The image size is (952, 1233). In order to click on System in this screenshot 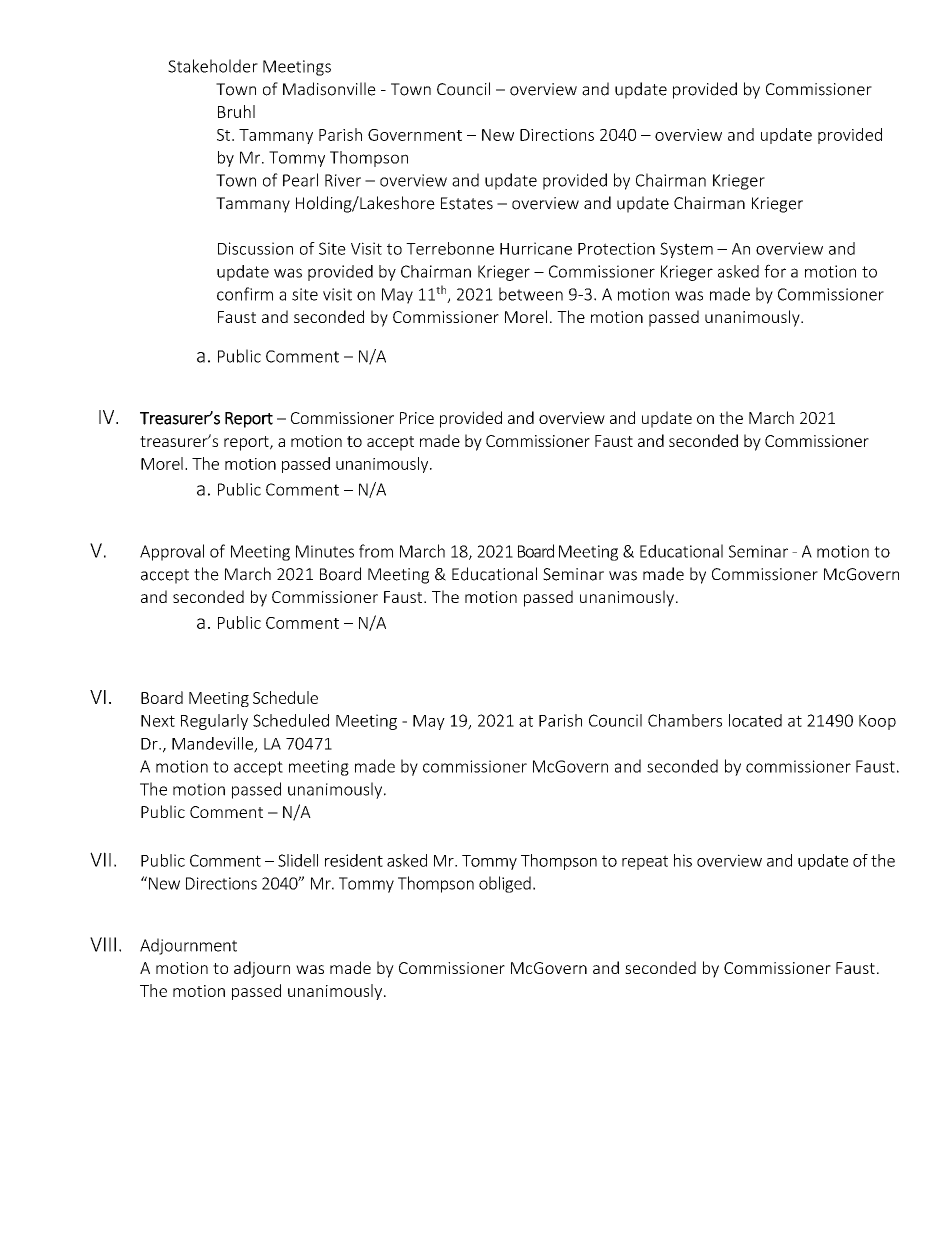, I will do `click(686, 250)`.
